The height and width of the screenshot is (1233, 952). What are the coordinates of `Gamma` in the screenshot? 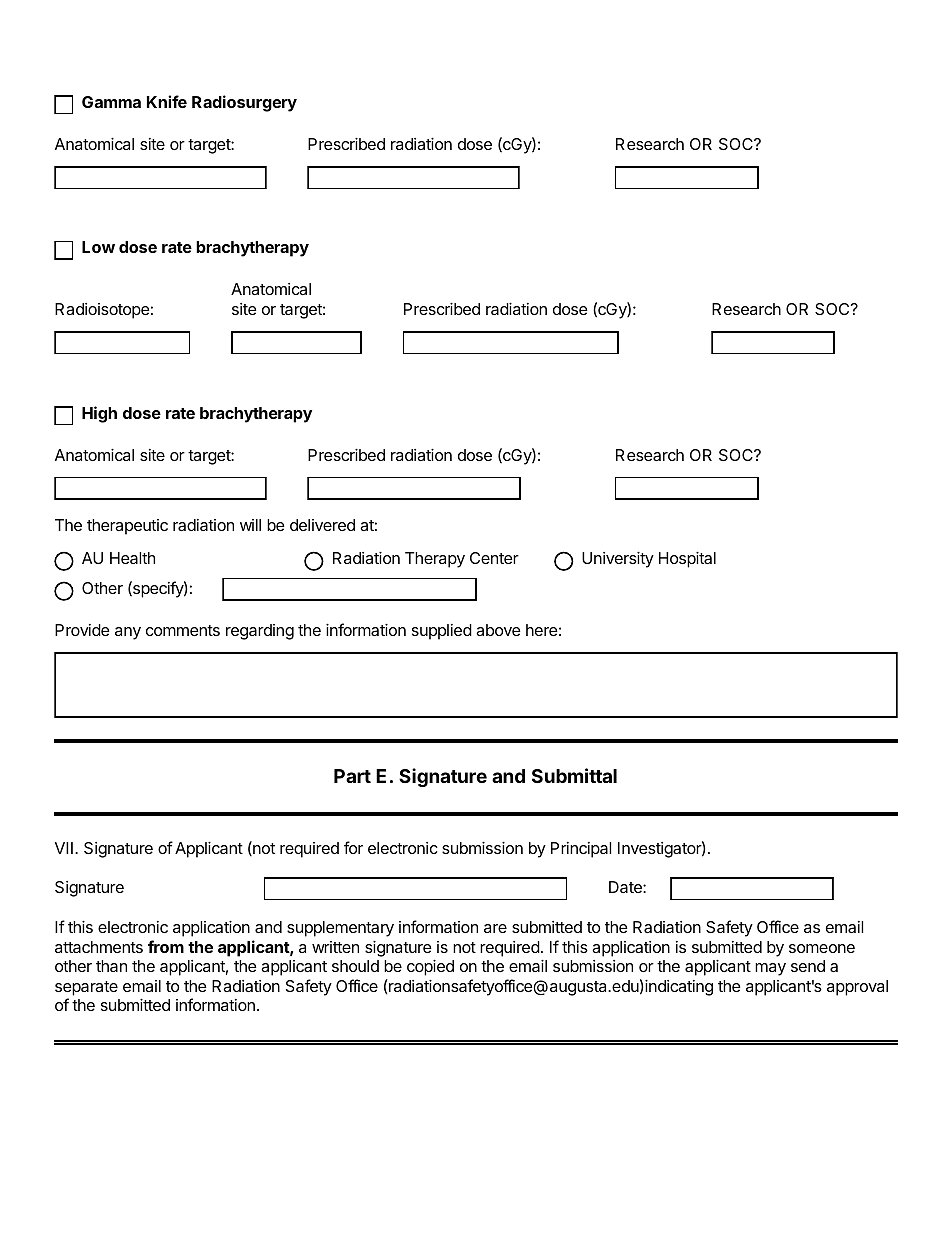 It's located at (111, 102).
